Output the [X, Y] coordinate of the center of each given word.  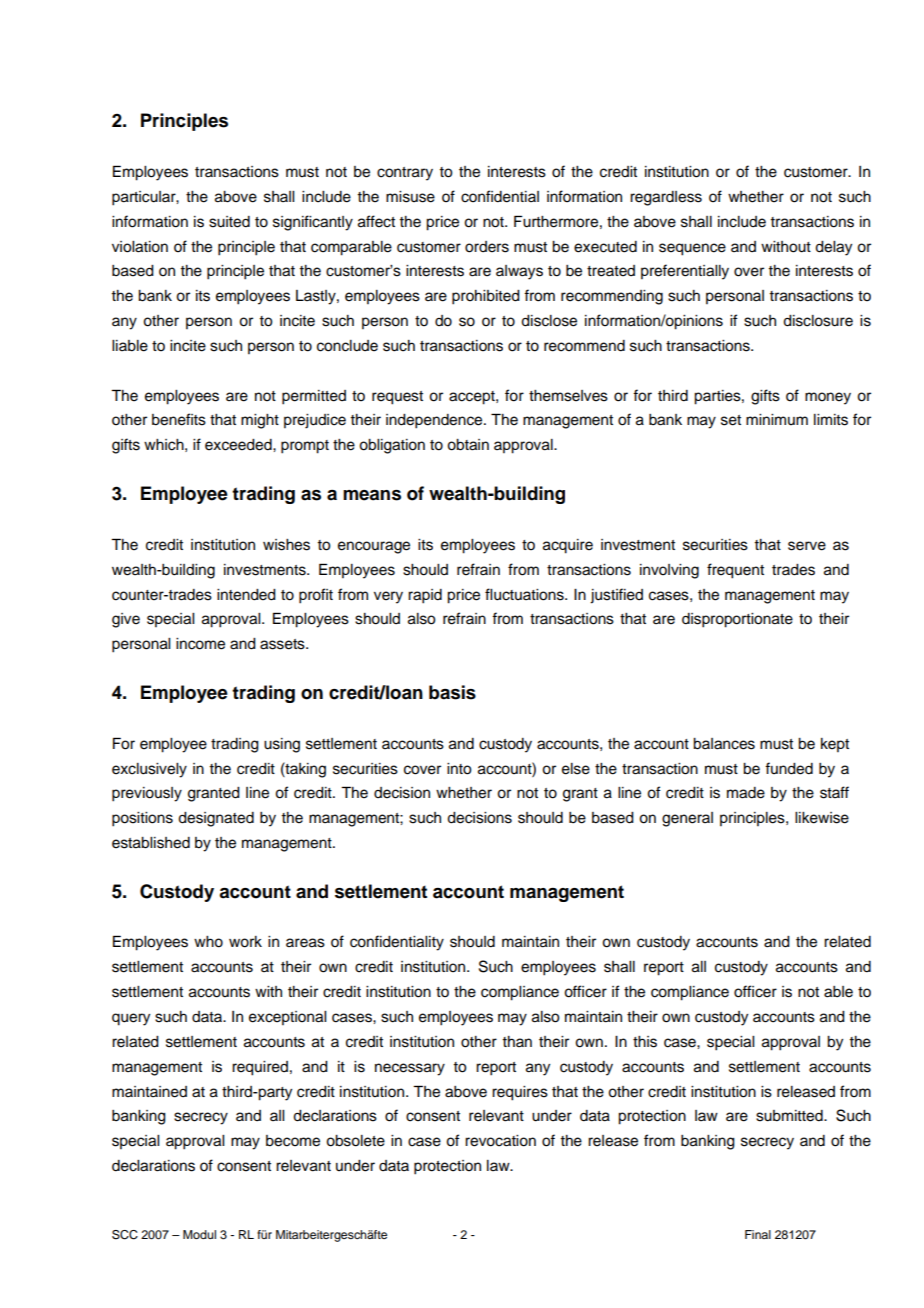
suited [229, 222]
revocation [500, 1141]
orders [487, 247]
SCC [125, 1235]
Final [758, 1234]
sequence [692, 249]
